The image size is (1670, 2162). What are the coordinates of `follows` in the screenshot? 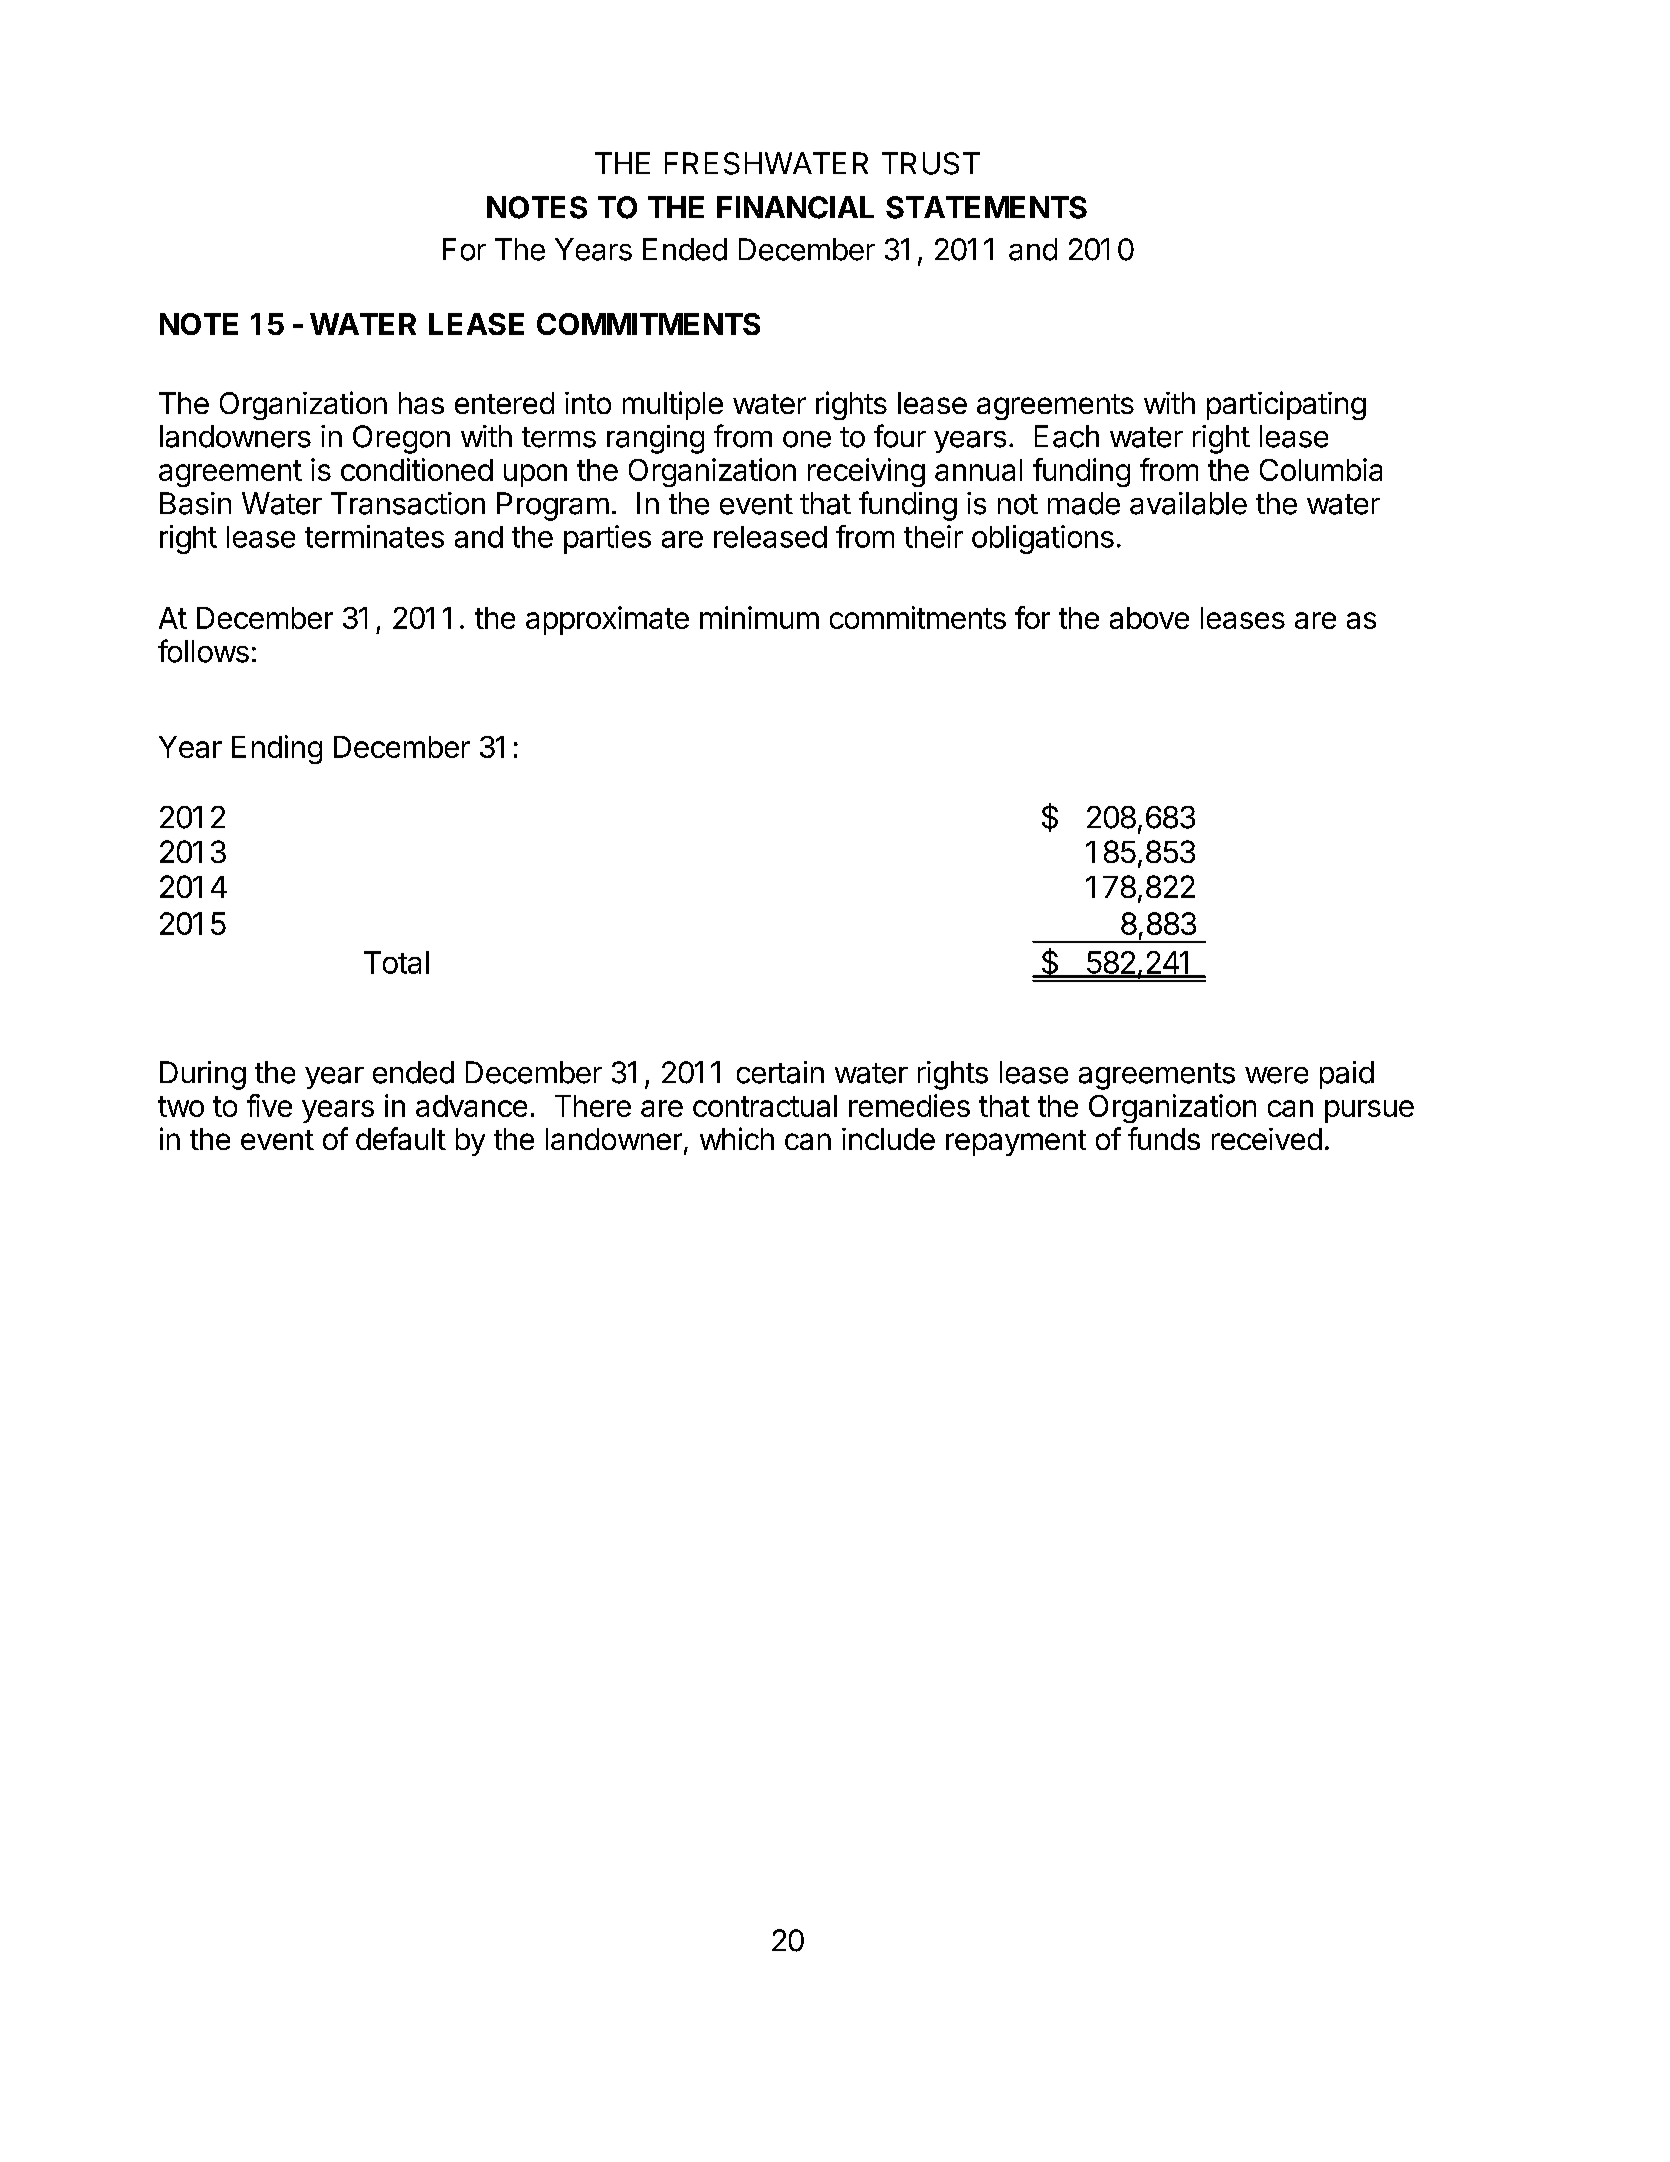 It's located at (203, 651).
